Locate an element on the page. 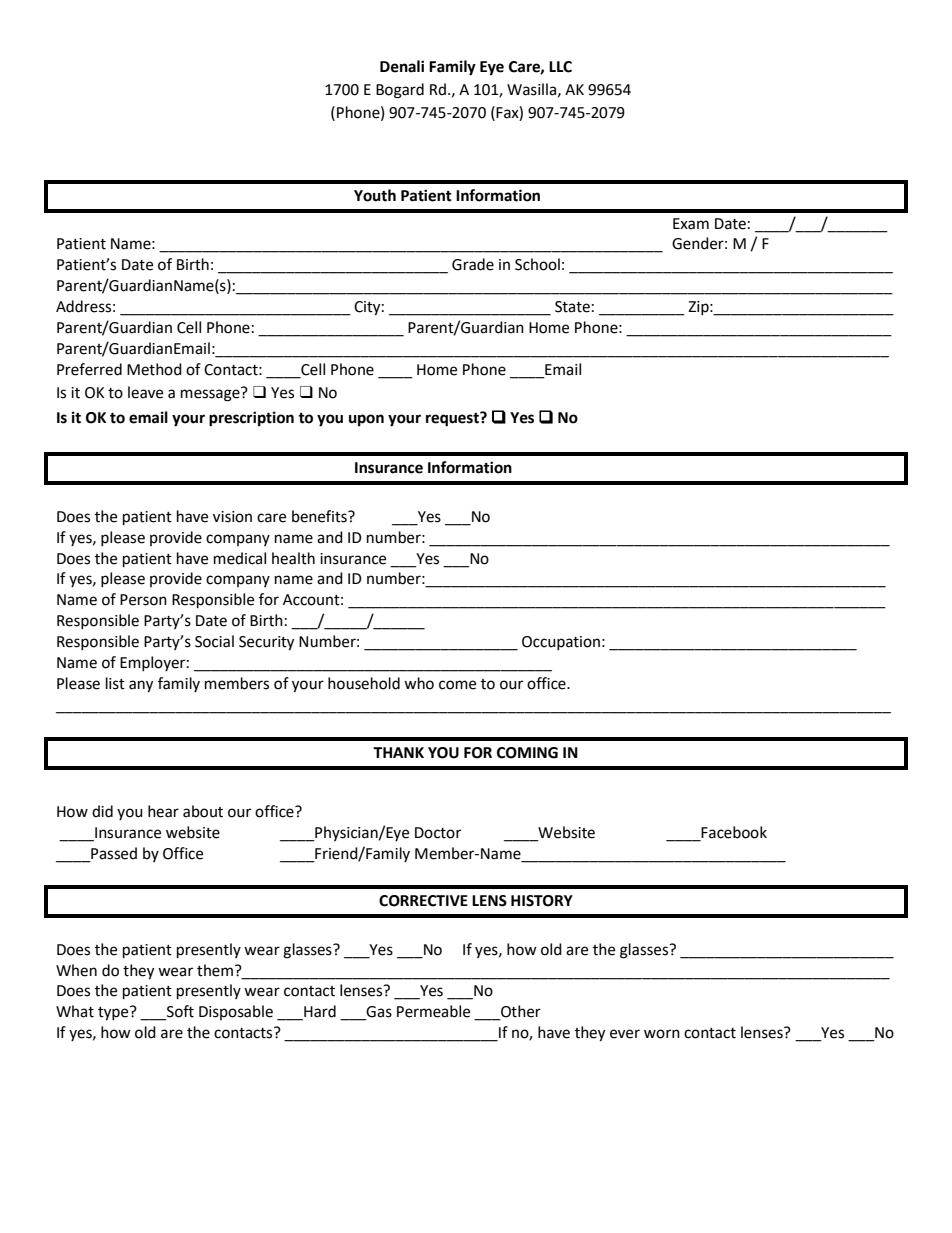 The width and height of the document is (952, 1233). State is located at coordinates (572, 307).
